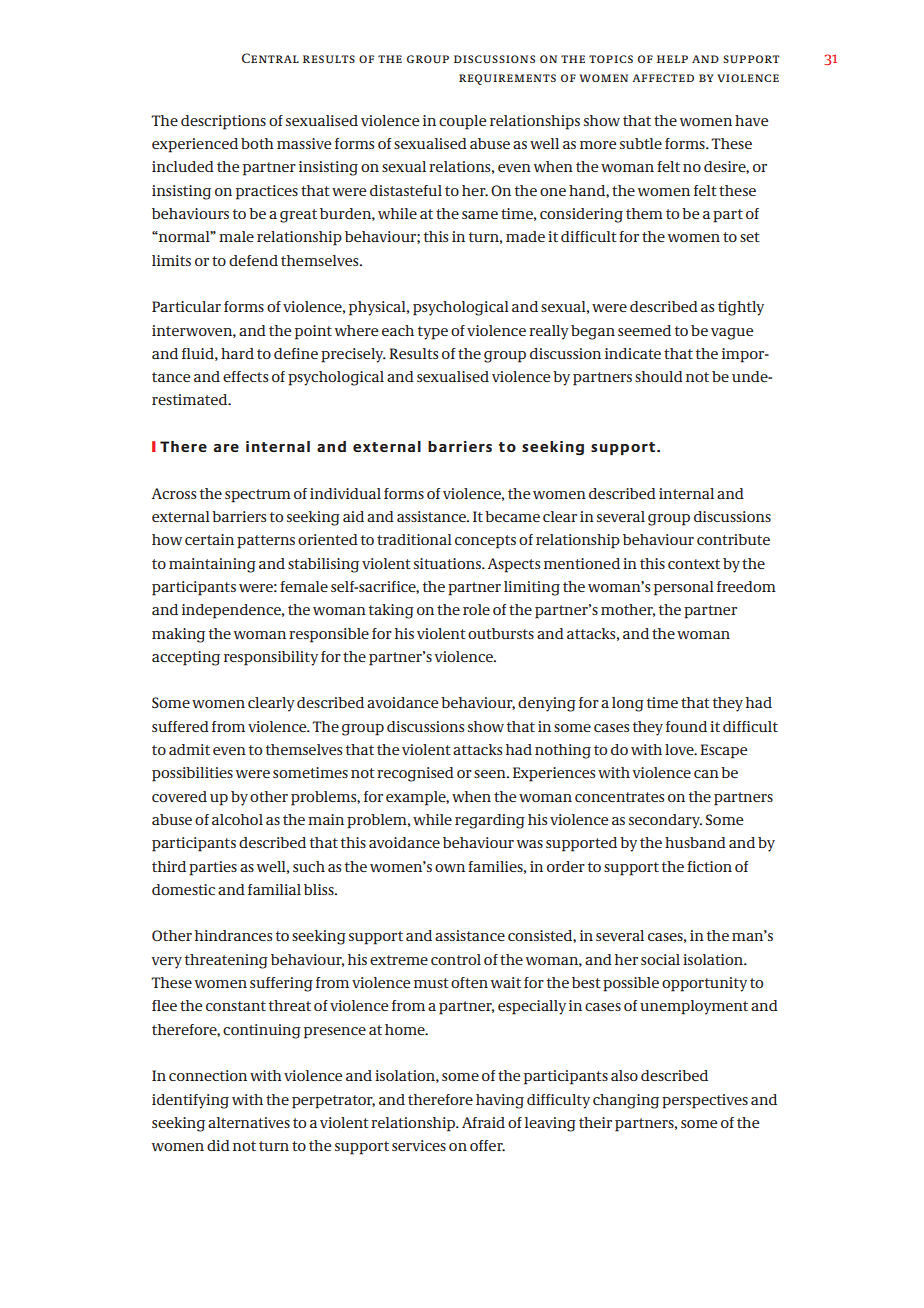 The height and width of the page is (1308, 924). I want to click on alternatives, so click(249, 1122).
